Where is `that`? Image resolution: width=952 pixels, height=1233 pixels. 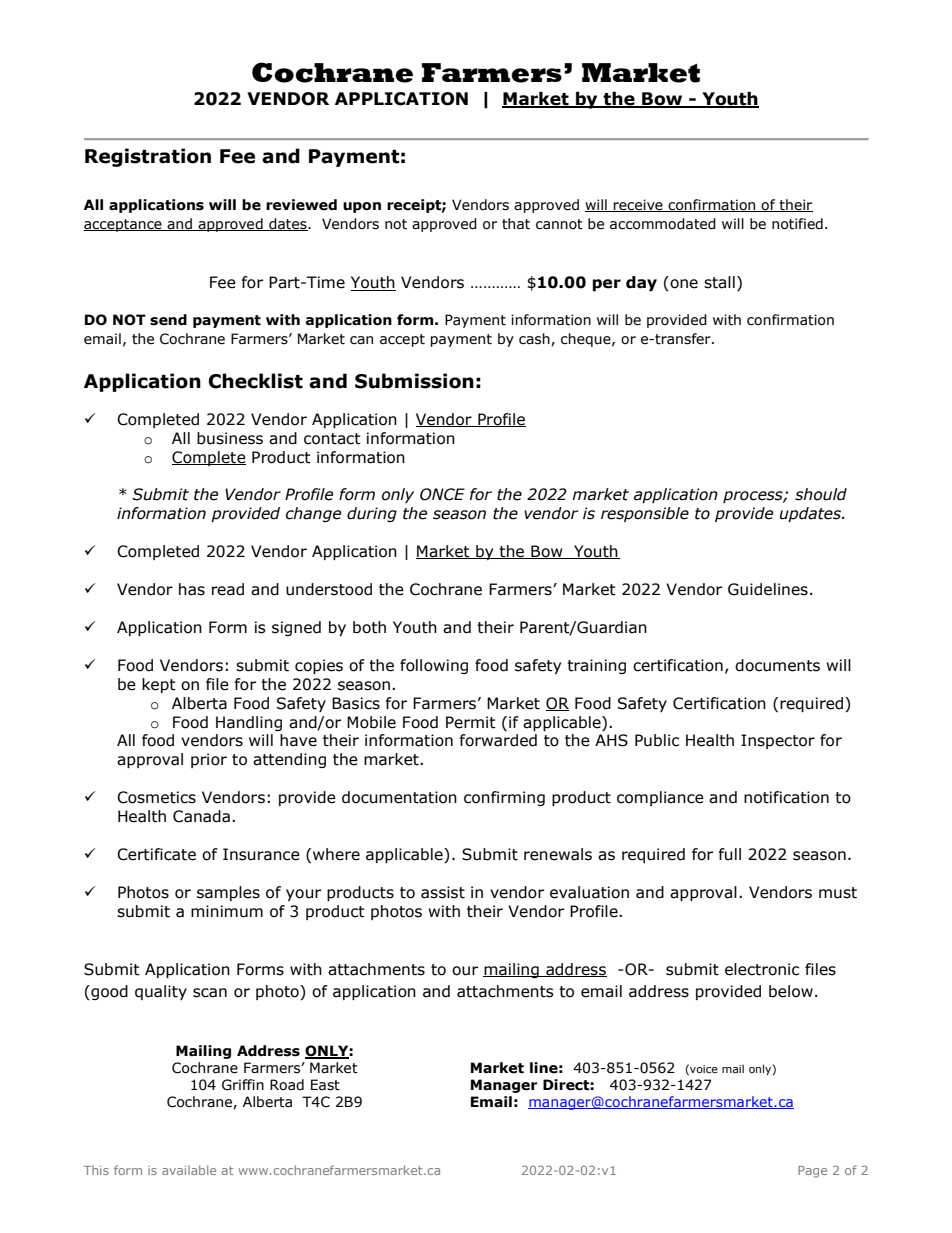
that is located at coordinates (516, 224).
